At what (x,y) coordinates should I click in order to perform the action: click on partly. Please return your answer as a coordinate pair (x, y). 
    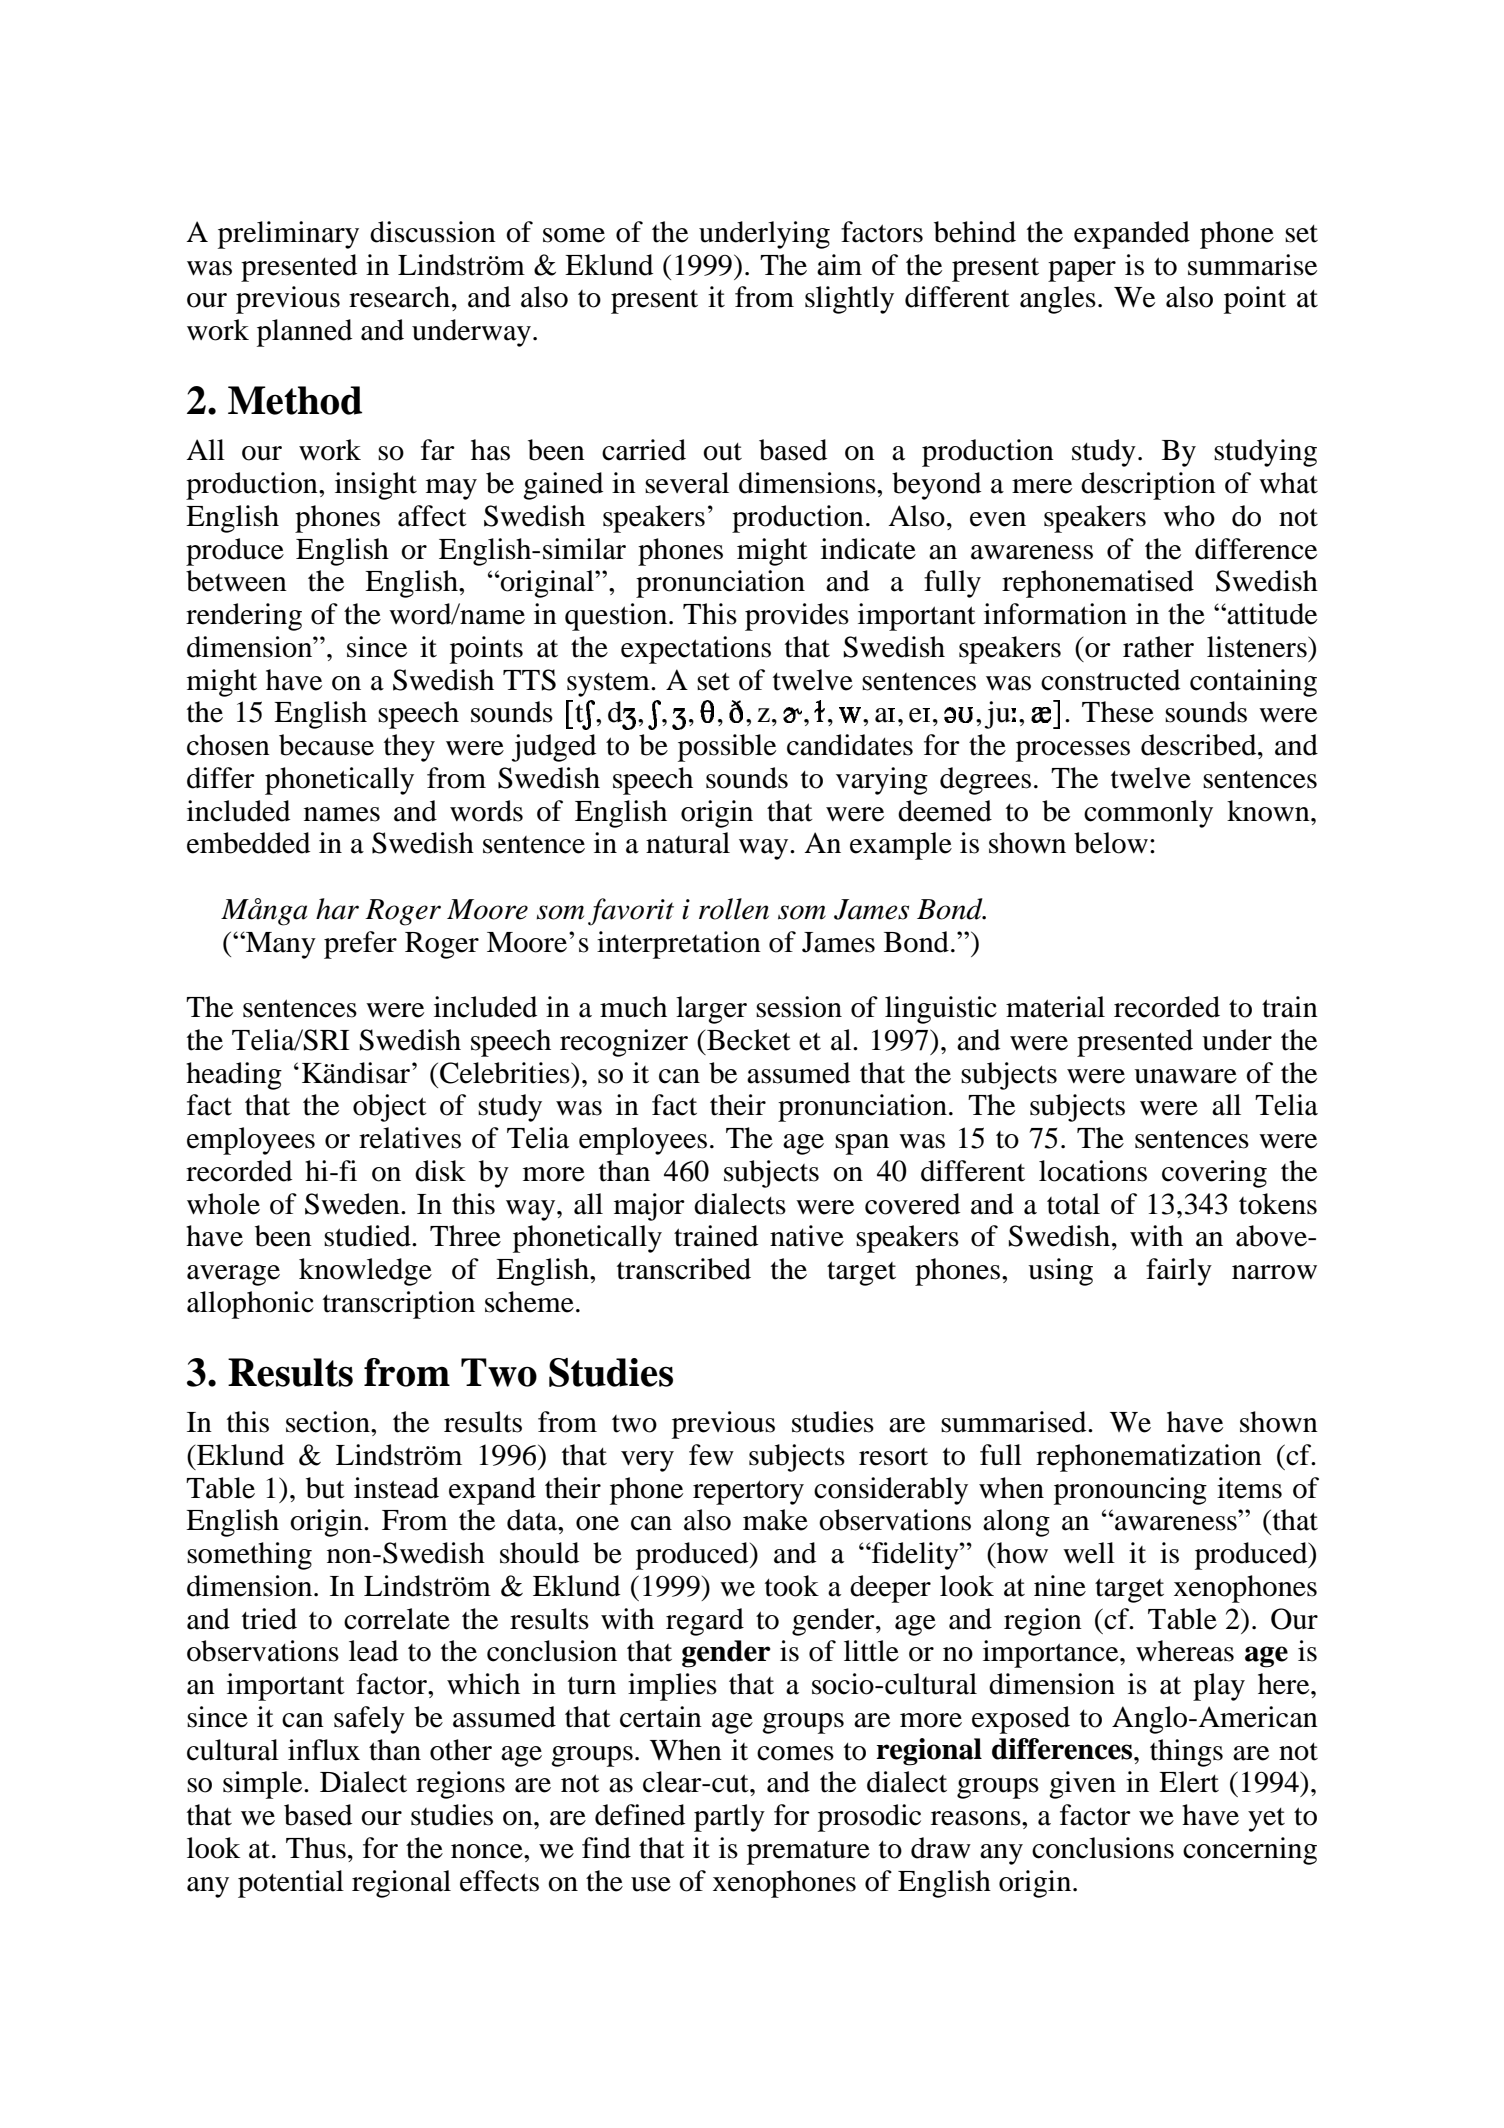
    Looking at the image, I should click on (729, 1818).
